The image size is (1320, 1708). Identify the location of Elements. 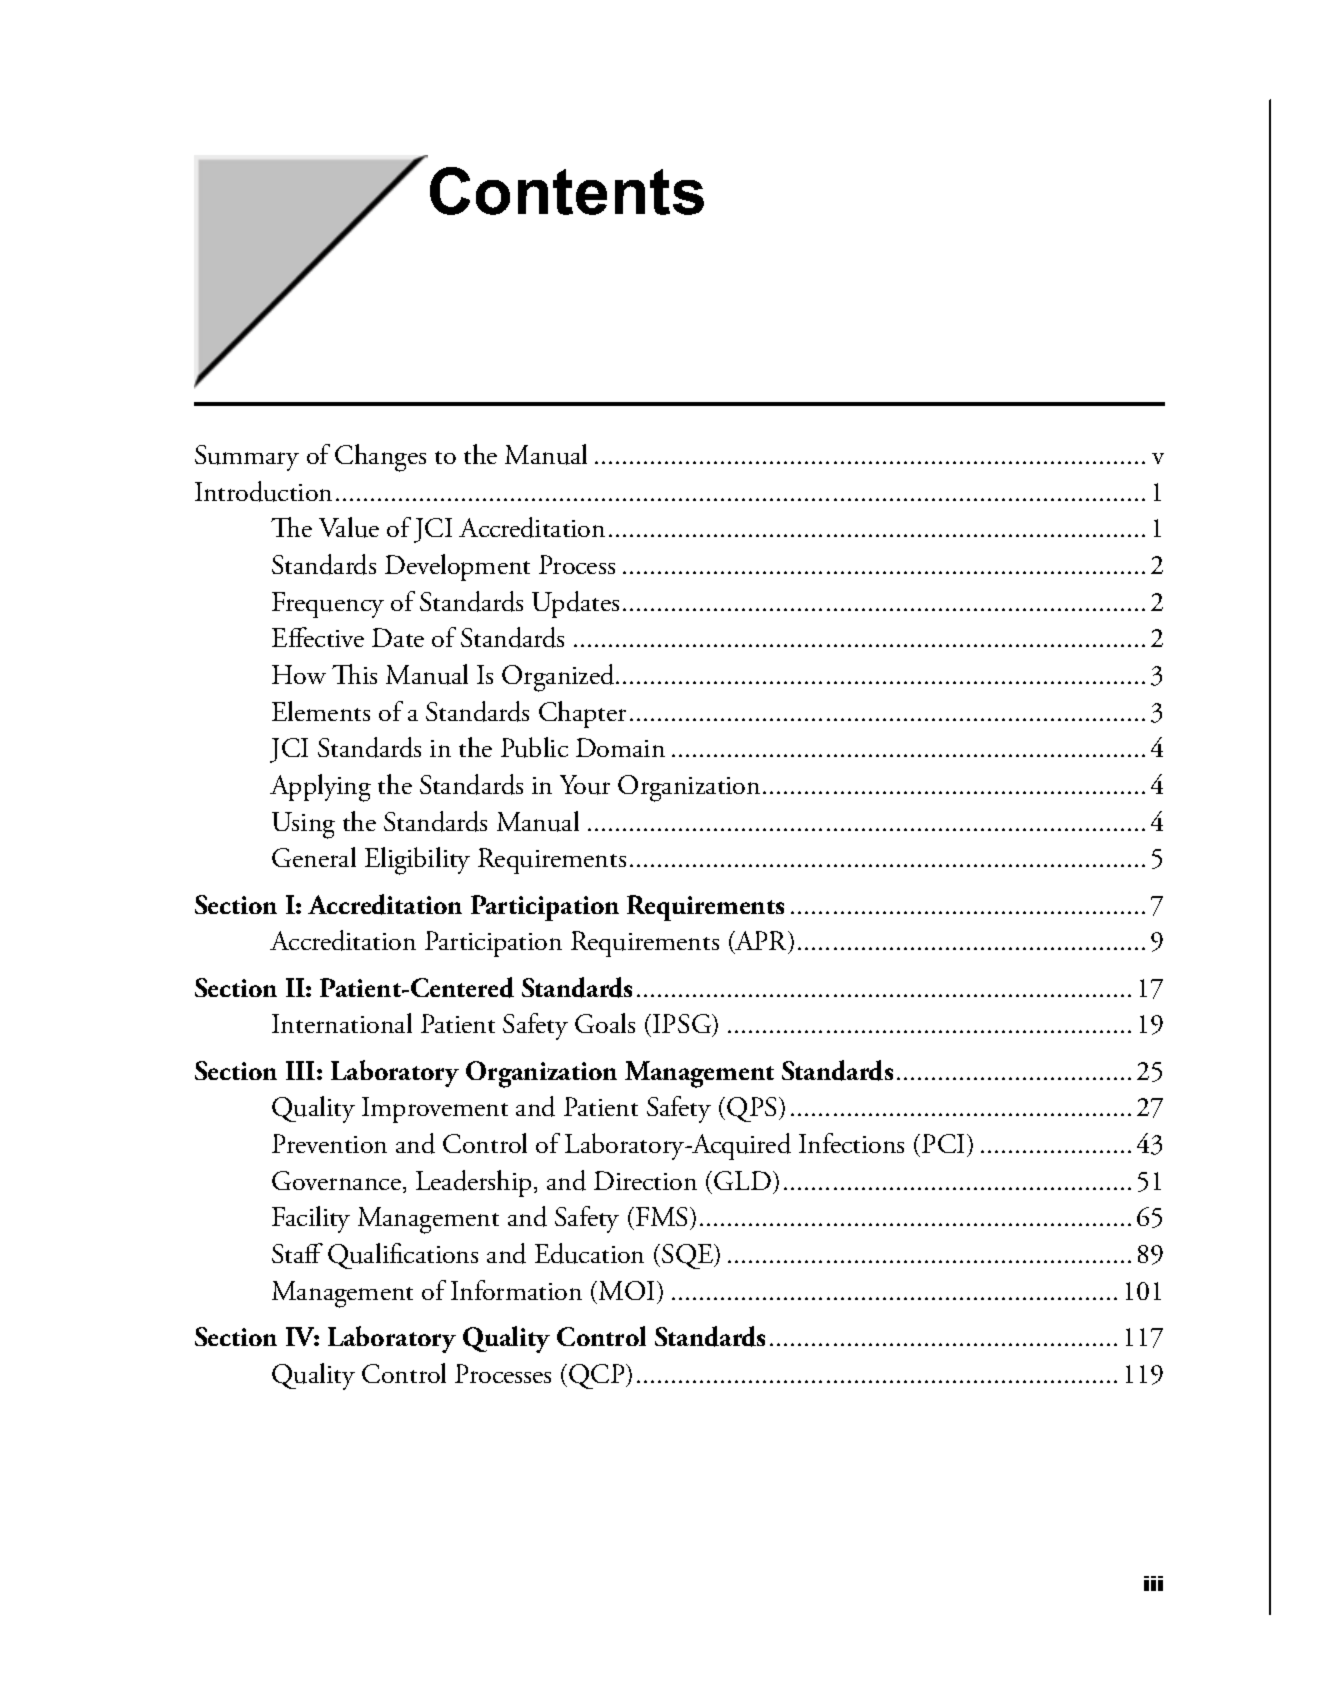
(321, 711).
